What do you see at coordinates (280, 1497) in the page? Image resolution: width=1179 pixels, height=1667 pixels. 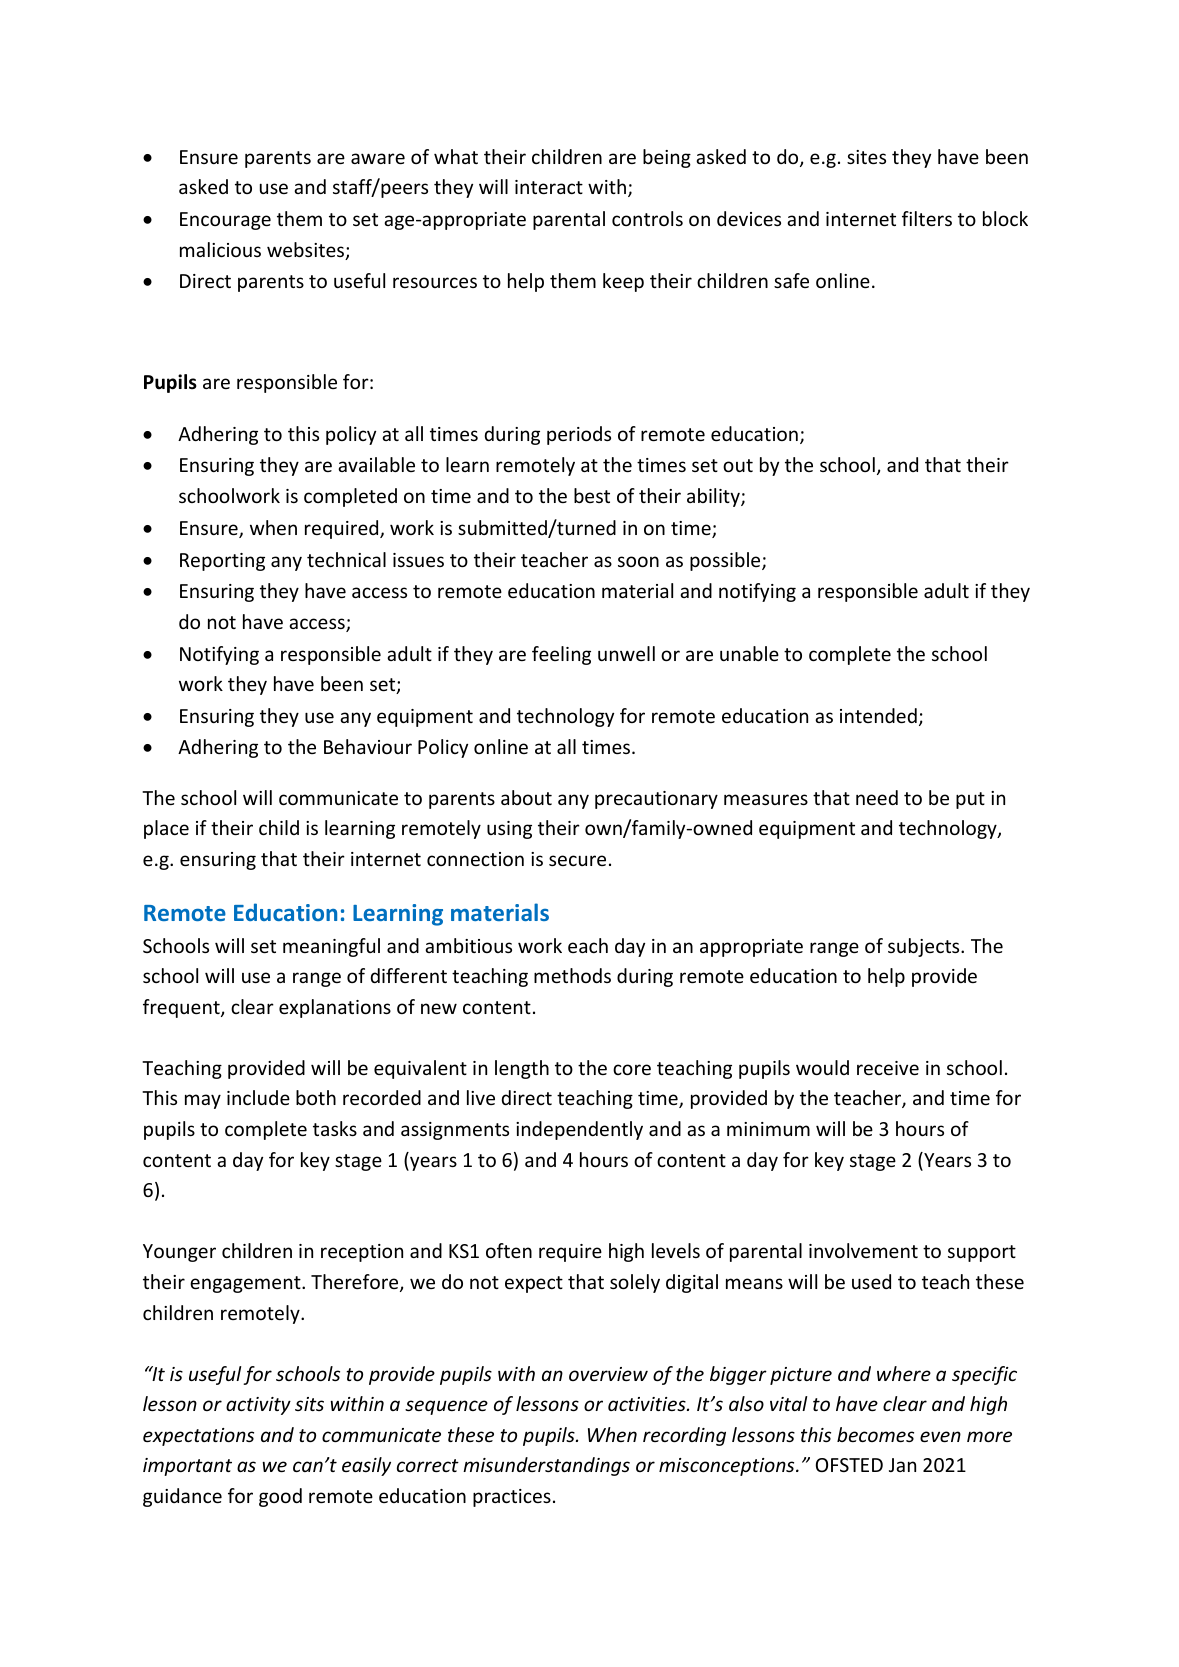 I see `good` at bounding box center [280, 1497].
